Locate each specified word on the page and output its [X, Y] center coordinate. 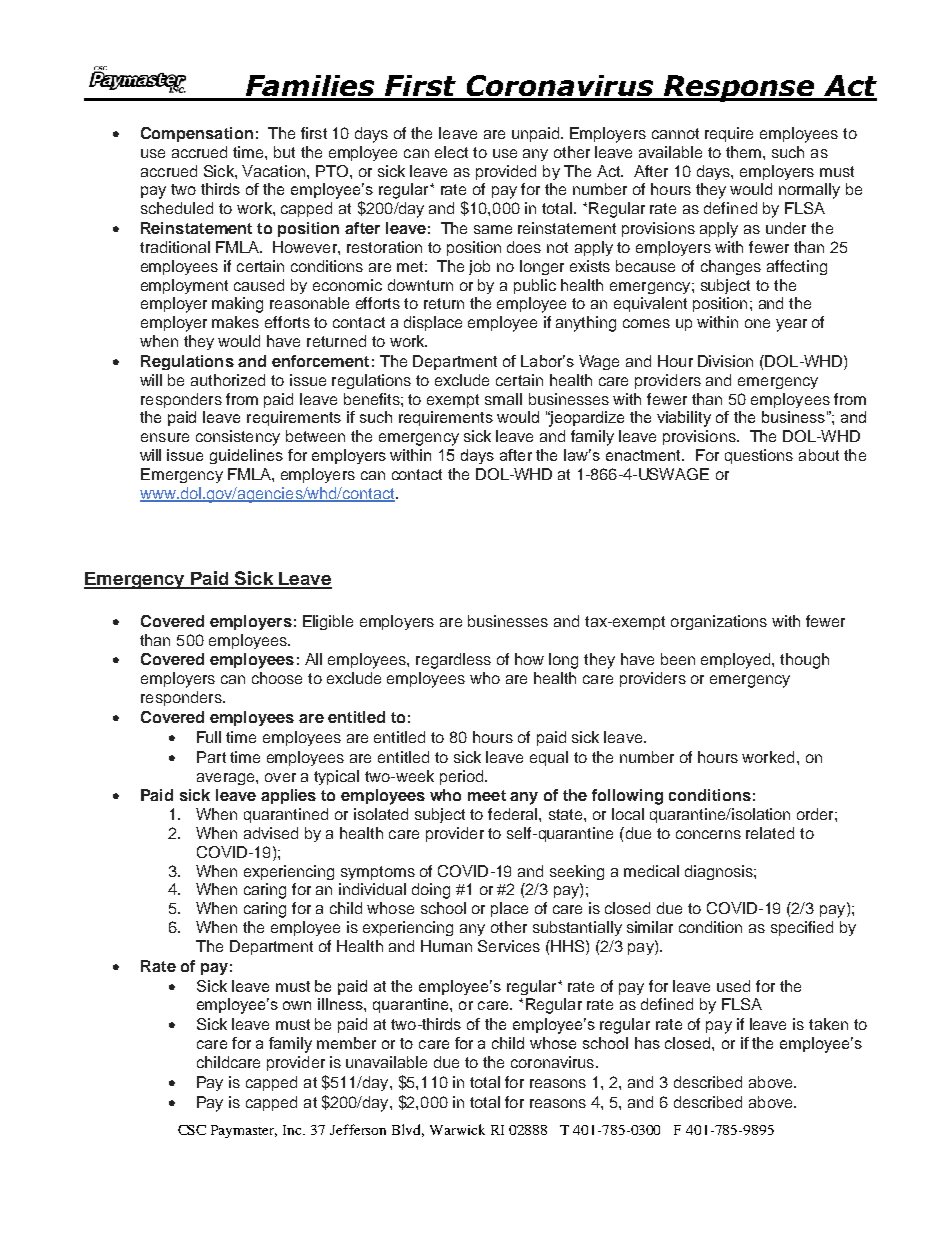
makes [235, 322]
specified [802, 928]
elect [451, 152]
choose [277, 678]
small [503, 399]
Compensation [197, 134]
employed [737, 661]
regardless [453, 661]
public [535, 286]
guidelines [246, 456]
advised [271, 833]
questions [759, 456]
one [757, 323]
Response [740, 88]
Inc [294, 1130]
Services [509, 946]
